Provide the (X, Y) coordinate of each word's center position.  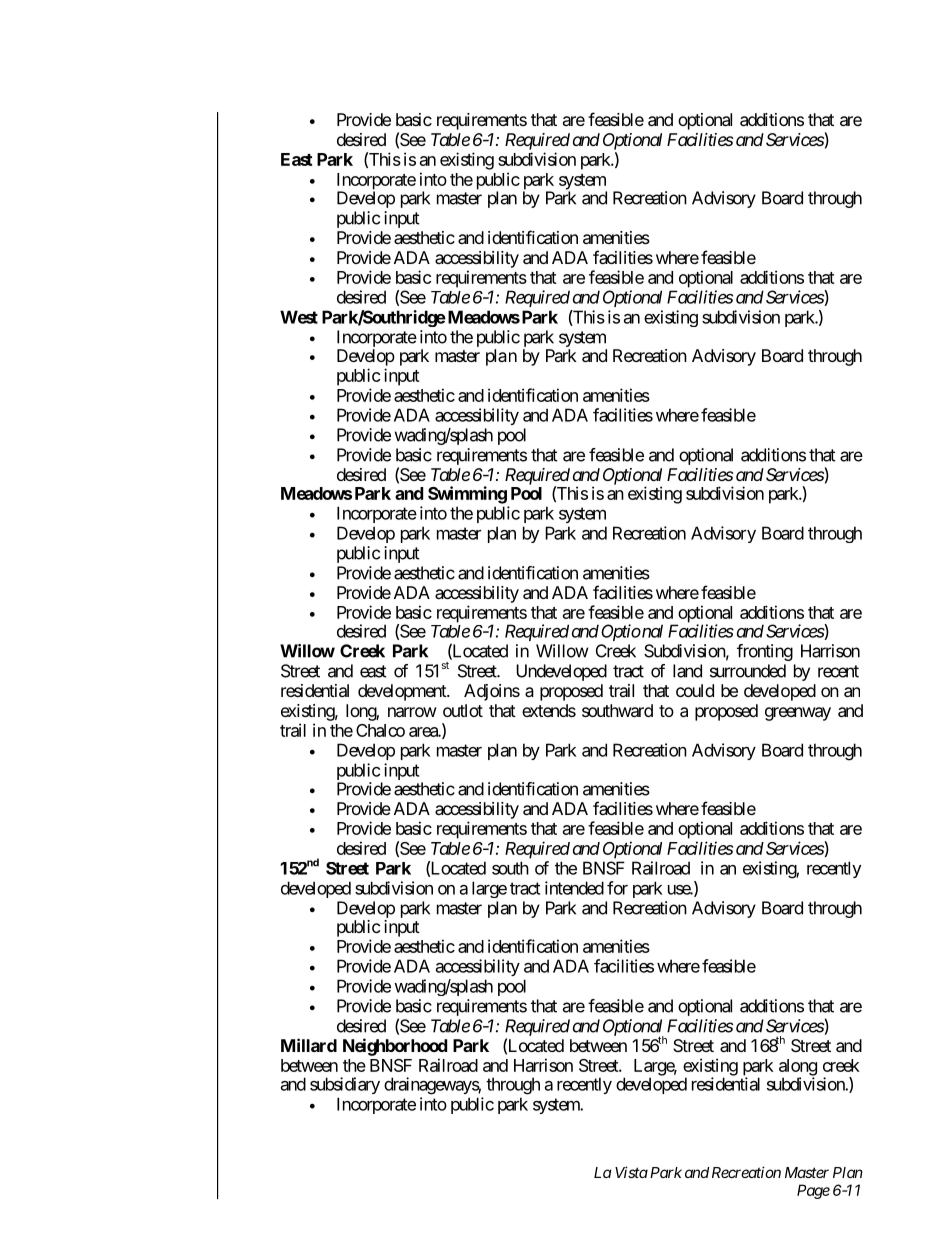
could (695, 690)
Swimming (467, 495)
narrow (412, 712)
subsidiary (345, 1085)
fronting (765, 652)
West (299, 317)
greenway (798, 714)
